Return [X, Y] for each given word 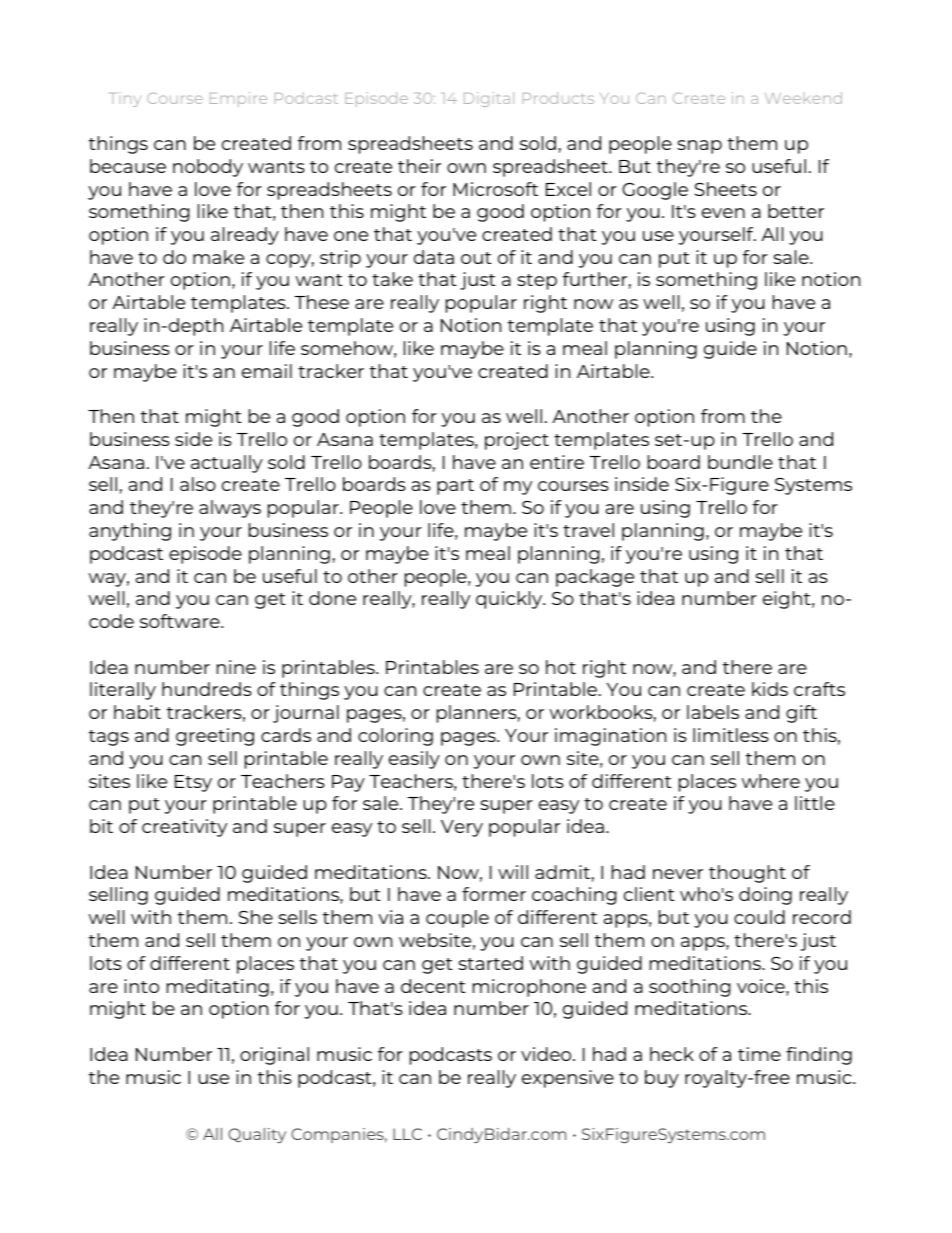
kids [770, 689]
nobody [208, 168]
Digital [489, 99]
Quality [257, 1135]
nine [236, 667]
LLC [407, 1134]
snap [699, 147]
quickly [510, 600]
